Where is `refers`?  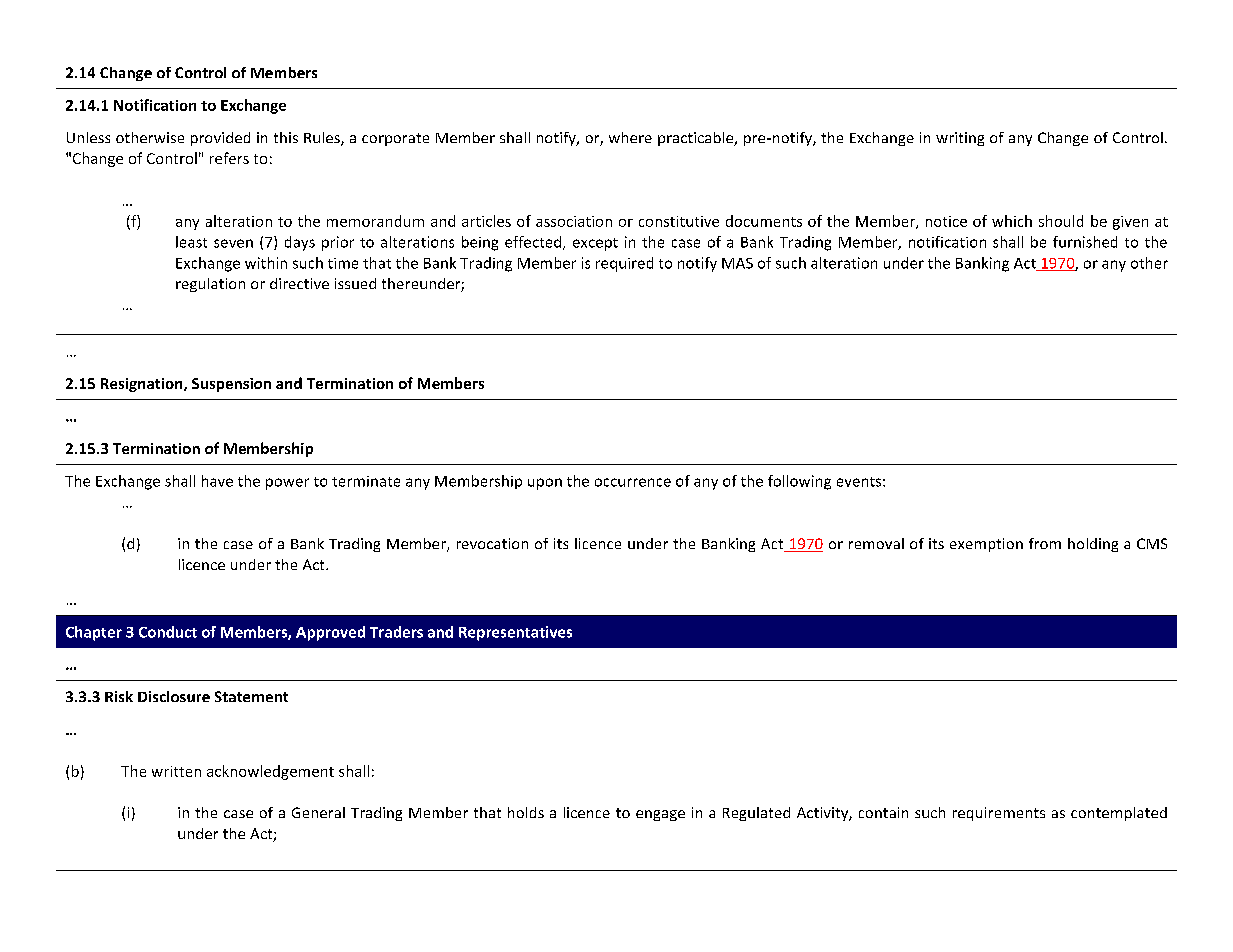
refers is located at coordinates (229, 158).
